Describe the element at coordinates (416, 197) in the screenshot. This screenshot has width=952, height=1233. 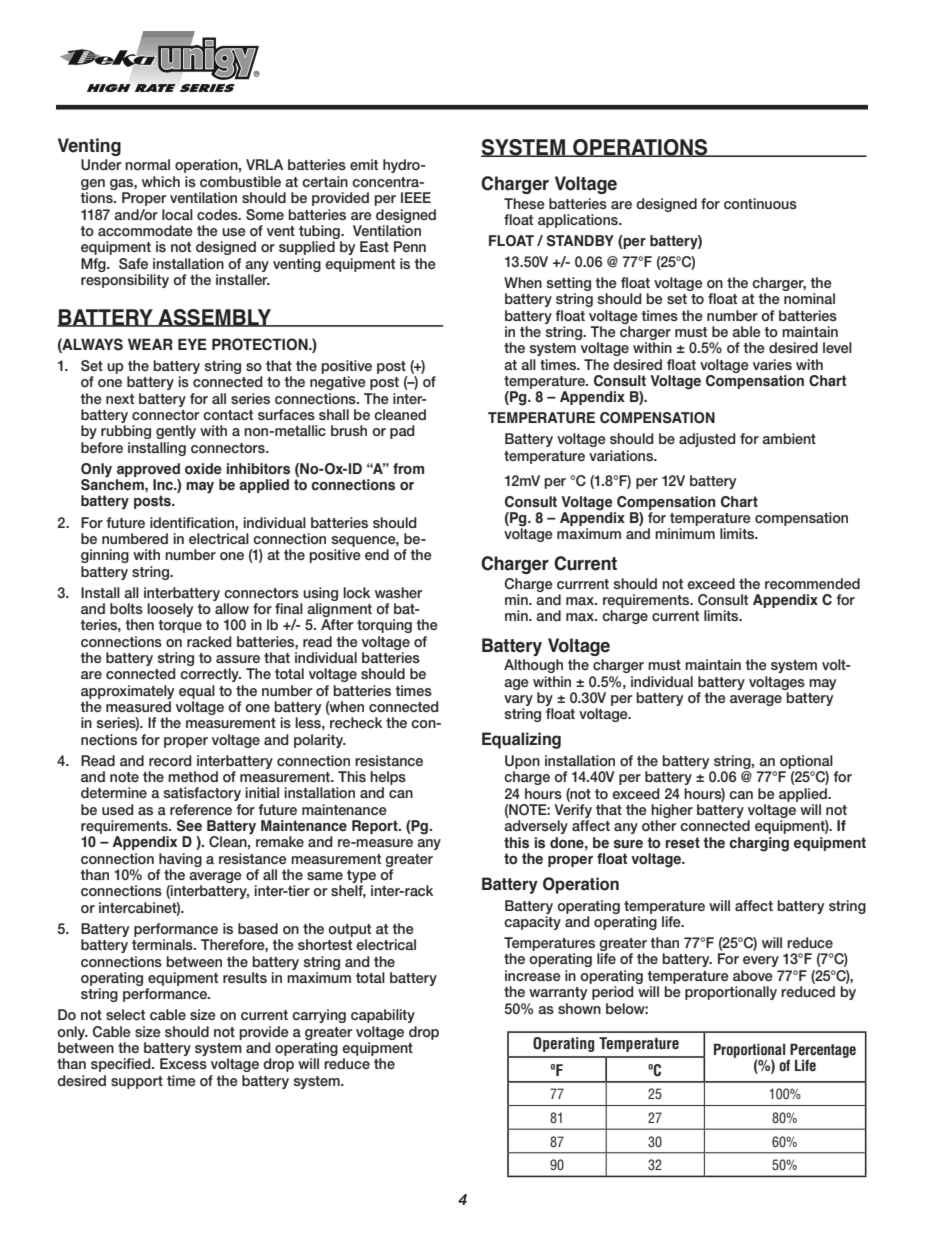
I see `IEEE` at that location.
